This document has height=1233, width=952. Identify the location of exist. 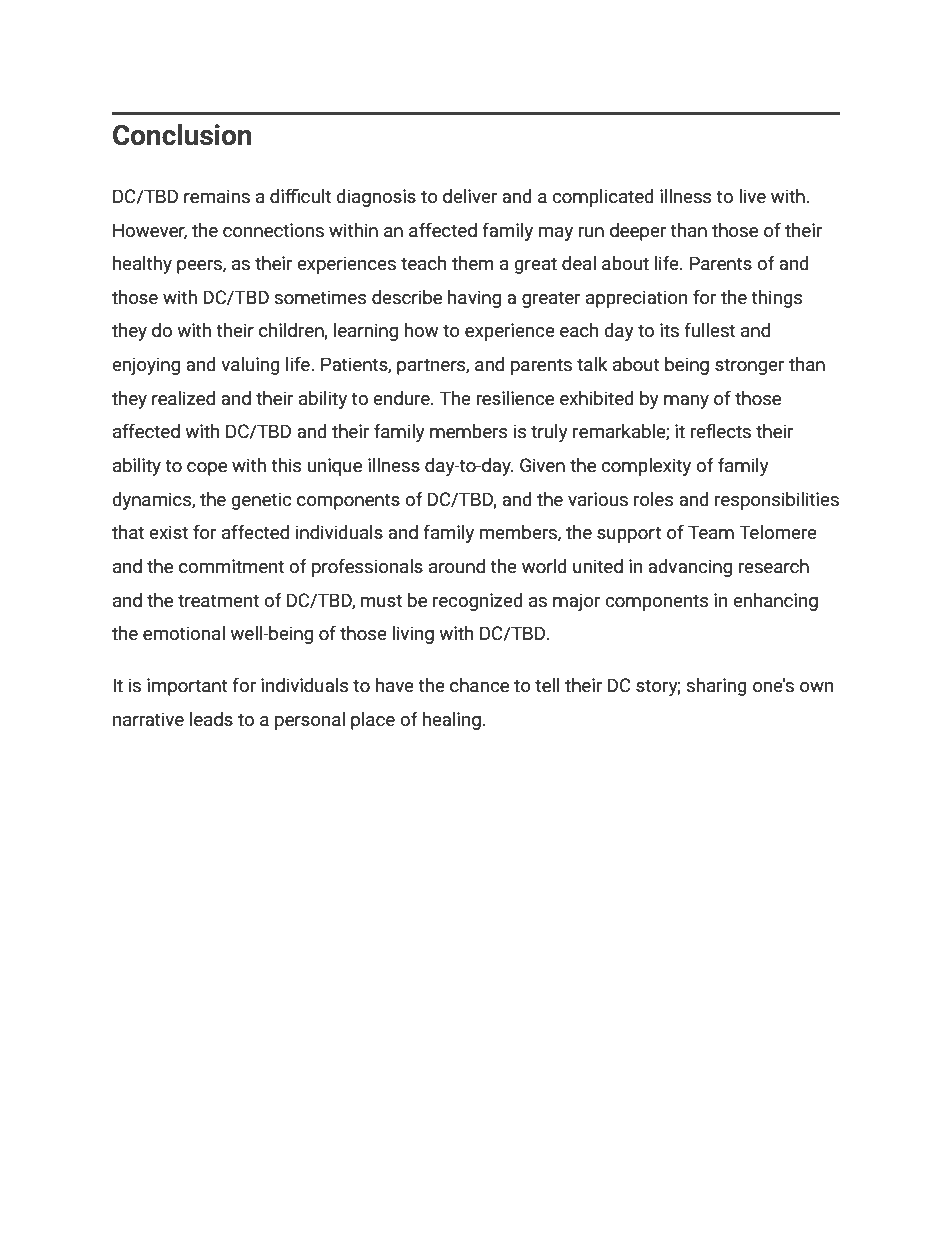
(168, 532).
